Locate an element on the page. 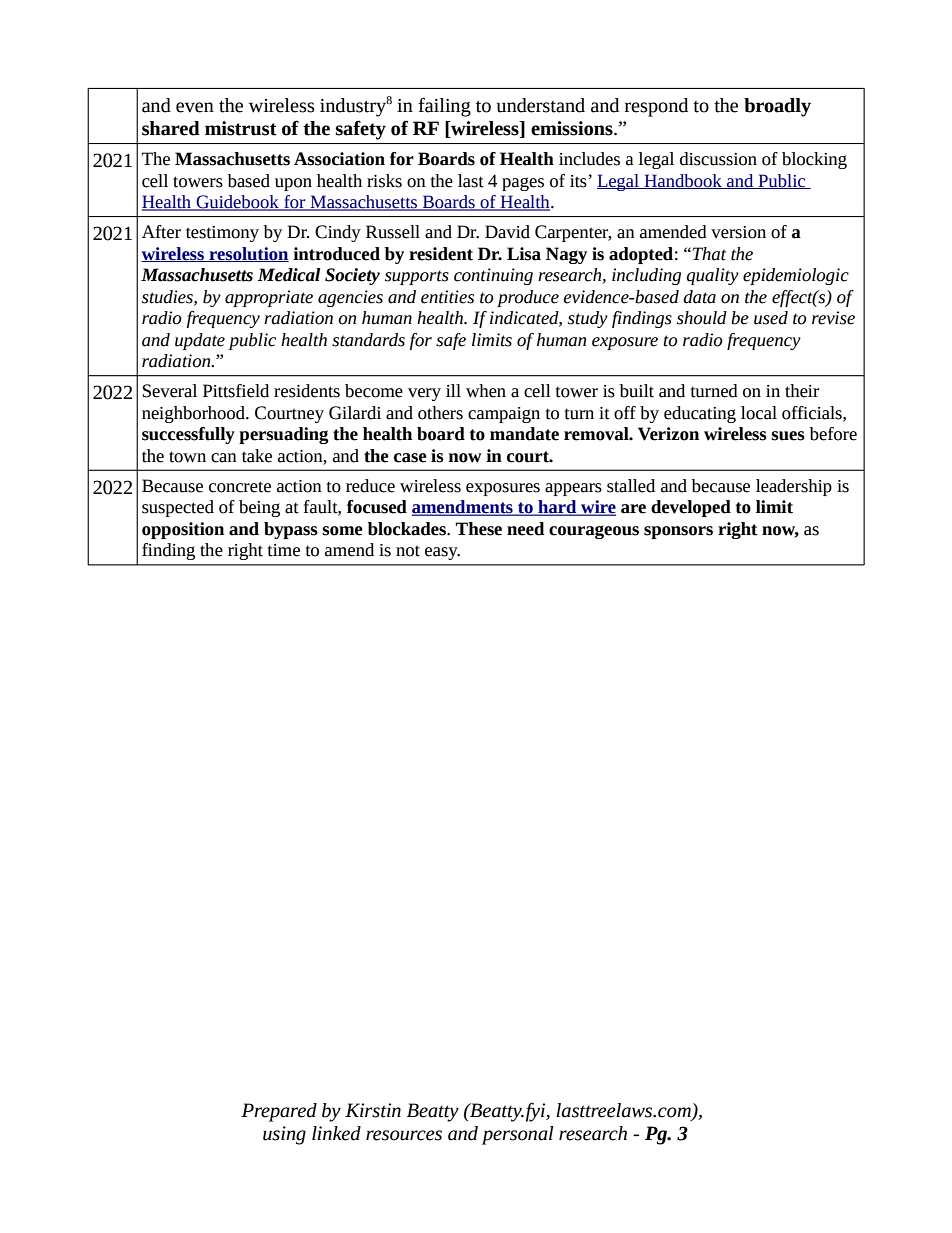  Prepared is located at coordinates (279, 1112).
